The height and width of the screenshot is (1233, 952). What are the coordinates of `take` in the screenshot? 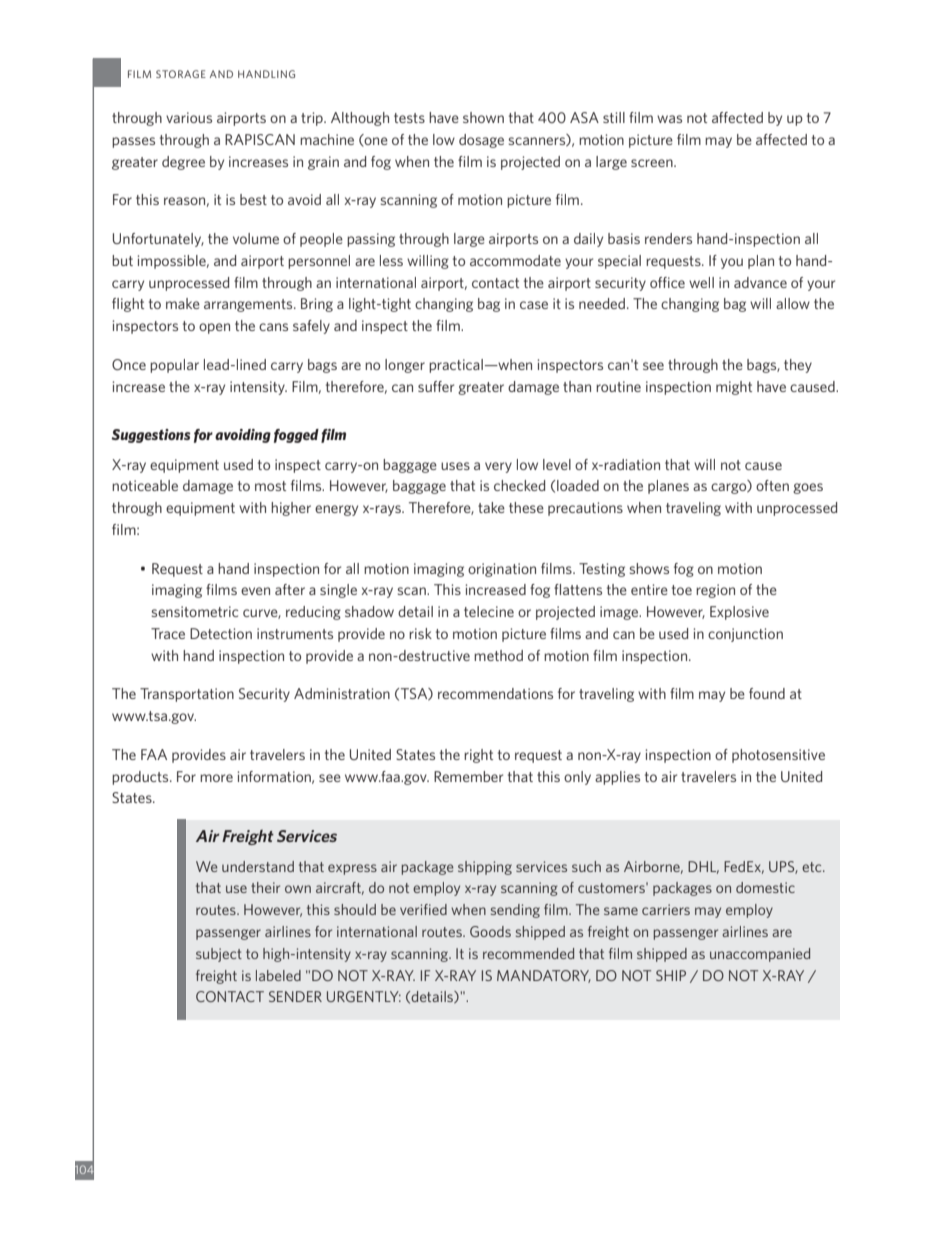 It's located at (491, 507).
